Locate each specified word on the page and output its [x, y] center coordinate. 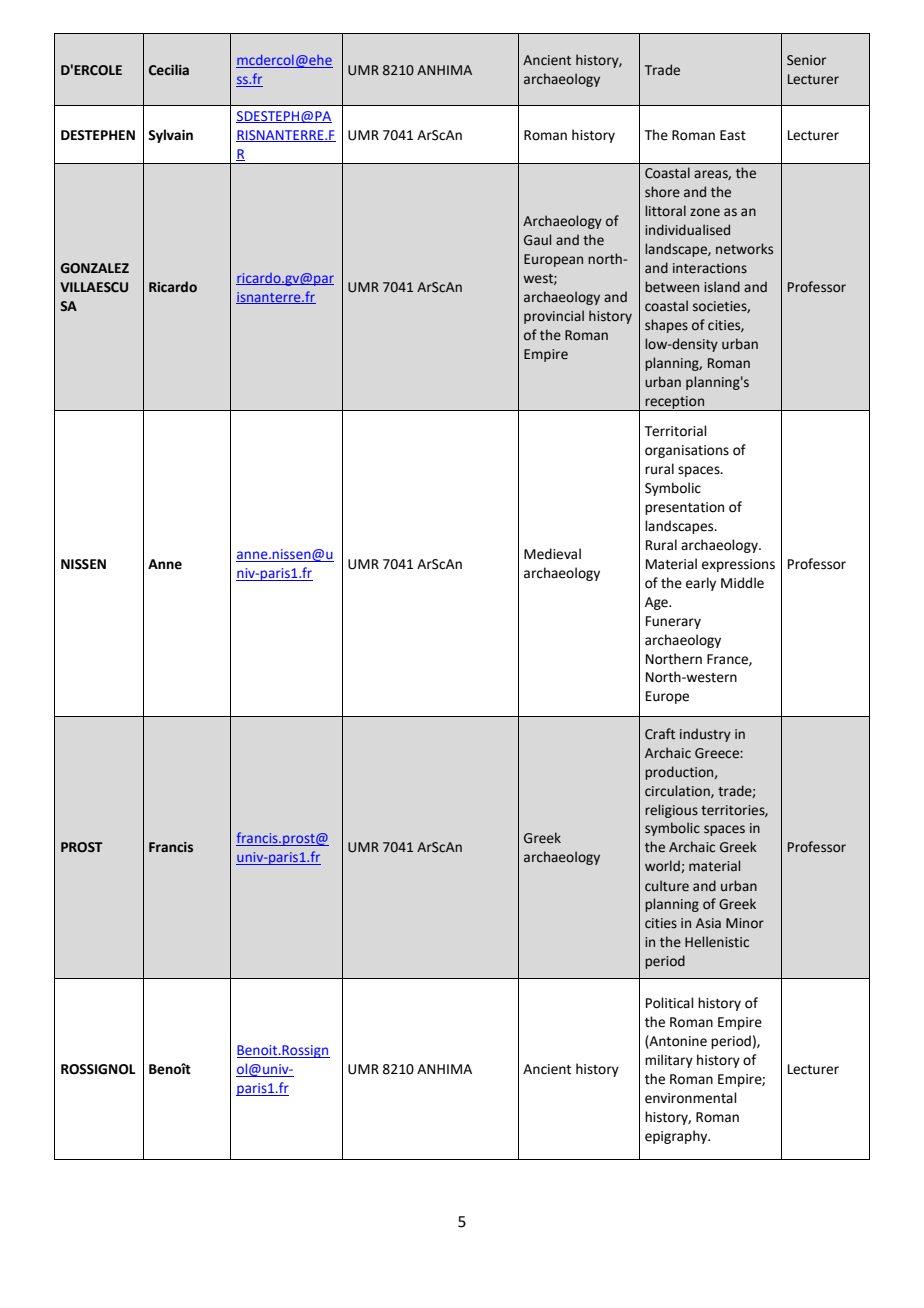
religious [671, 811]
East [733, 135]
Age [657, 603]
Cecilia [169, 70]
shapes [666, 326]
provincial [554, 317]
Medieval [552, 554]
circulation [678, 791]
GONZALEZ [95, 268]
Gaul [537, 240]
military [669, 1061]
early [701, 584]
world [663, 866]
